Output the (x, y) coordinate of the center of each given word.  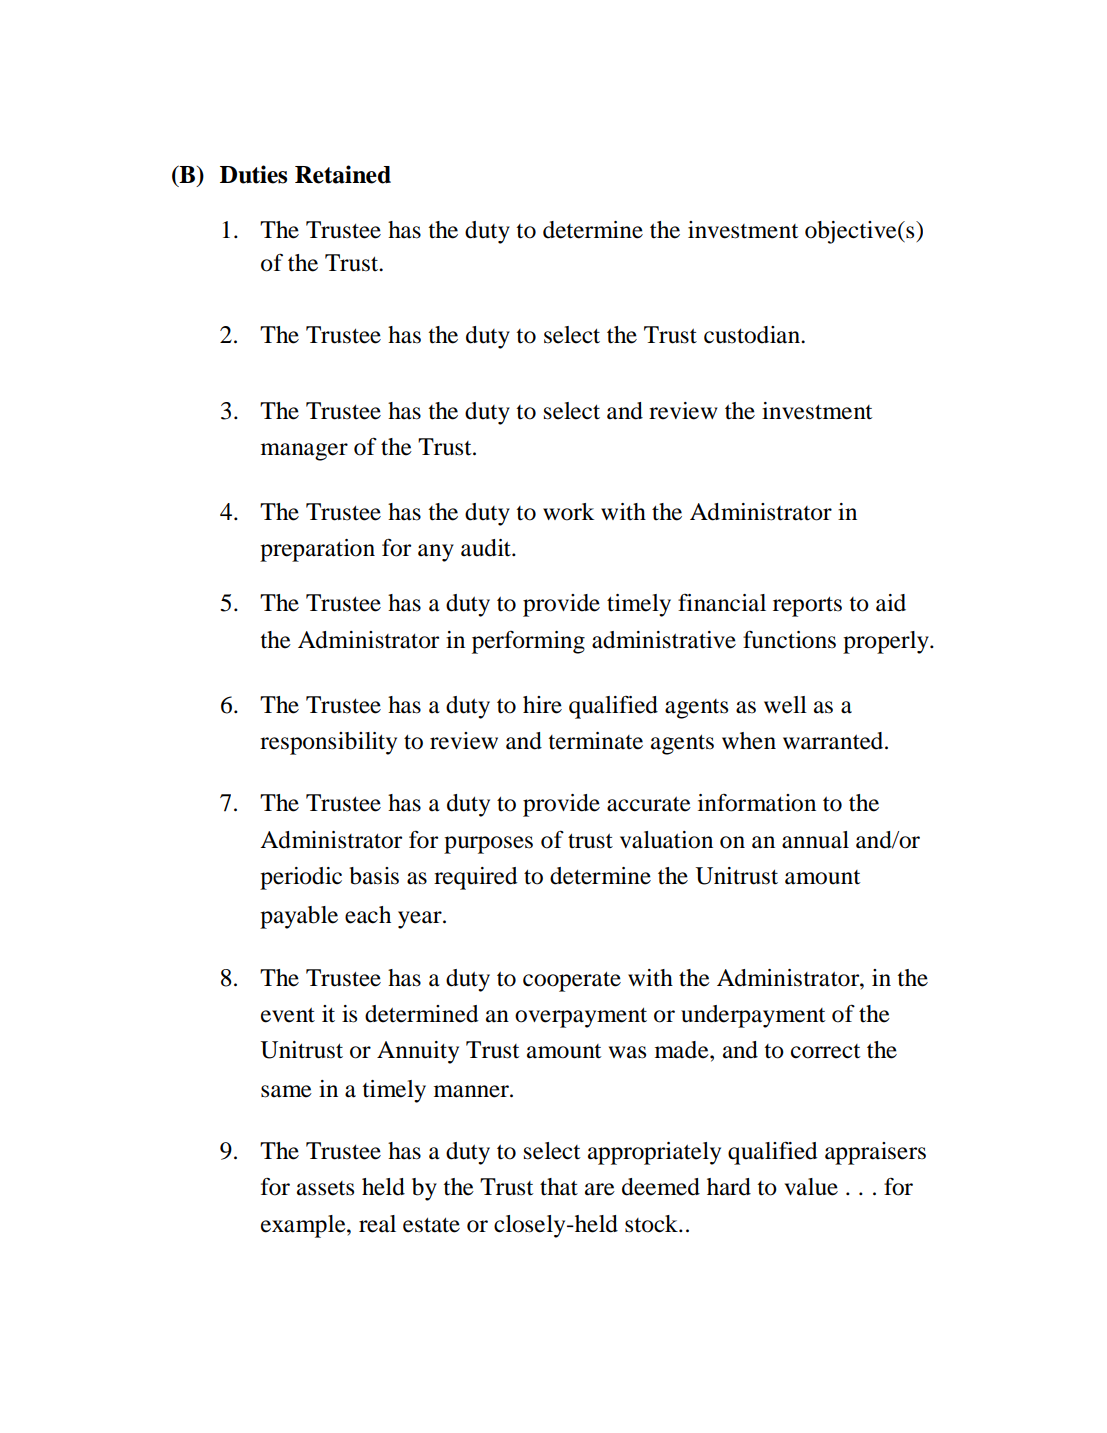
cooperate (572, 982)
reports (807, 607)
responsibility (328, 743)
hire (542, 705)
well (785, 705)
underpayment (753, 1016)
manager (304, 452)
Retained (343, 174)
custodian (753, 335)
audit (487, 548)
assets (325, 1188)
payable (299, 917)
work (568, 512)
